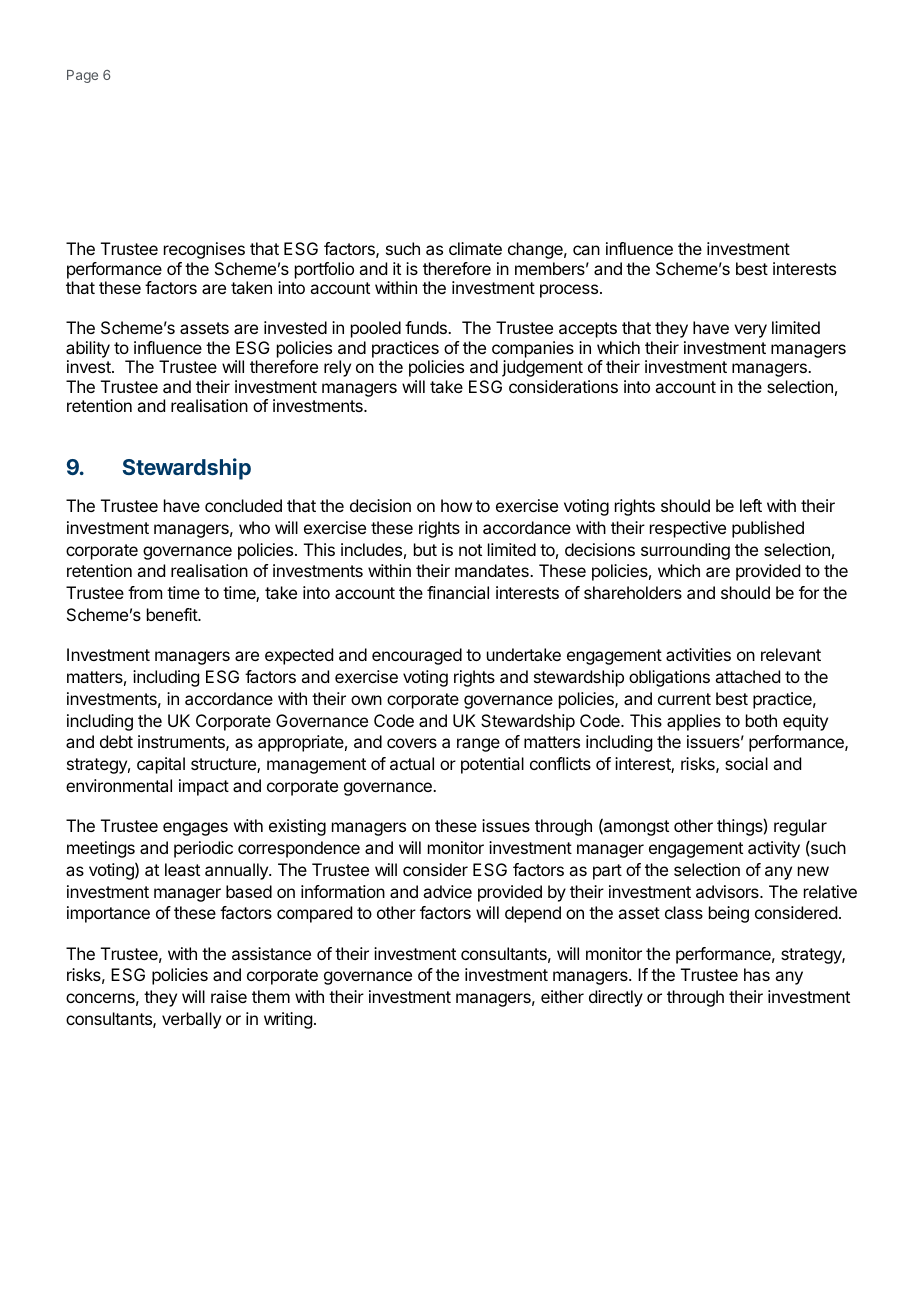 The width and height of the screenshot is (924, 1308). What do you see at coordinates (470, 550) in the screenshot?
I see `not` at bounding box center [470, 550].
